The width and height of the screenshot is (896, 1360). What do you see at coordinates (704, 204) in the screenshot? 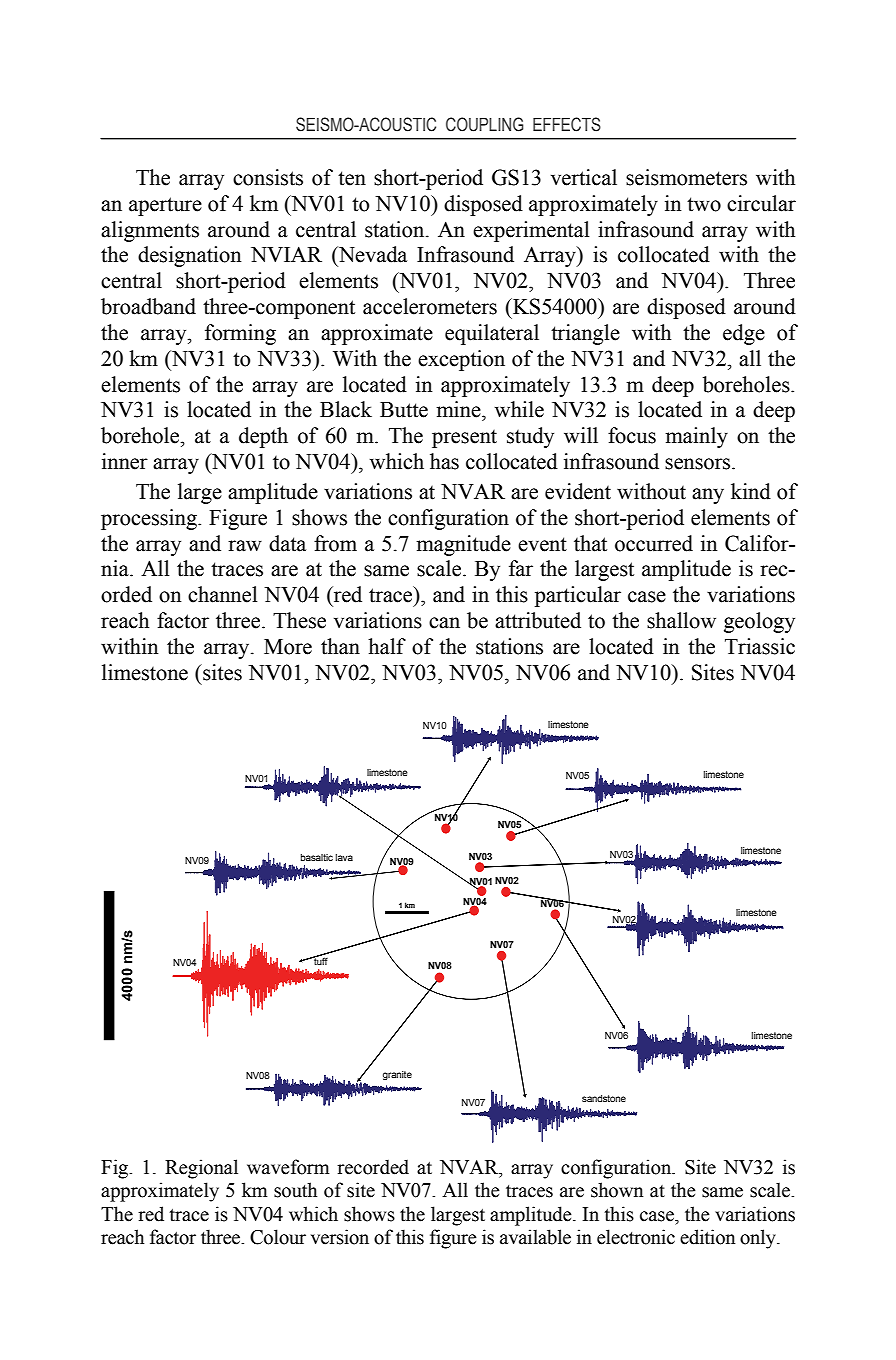
I see `two` at bounding box center [704, 204].
